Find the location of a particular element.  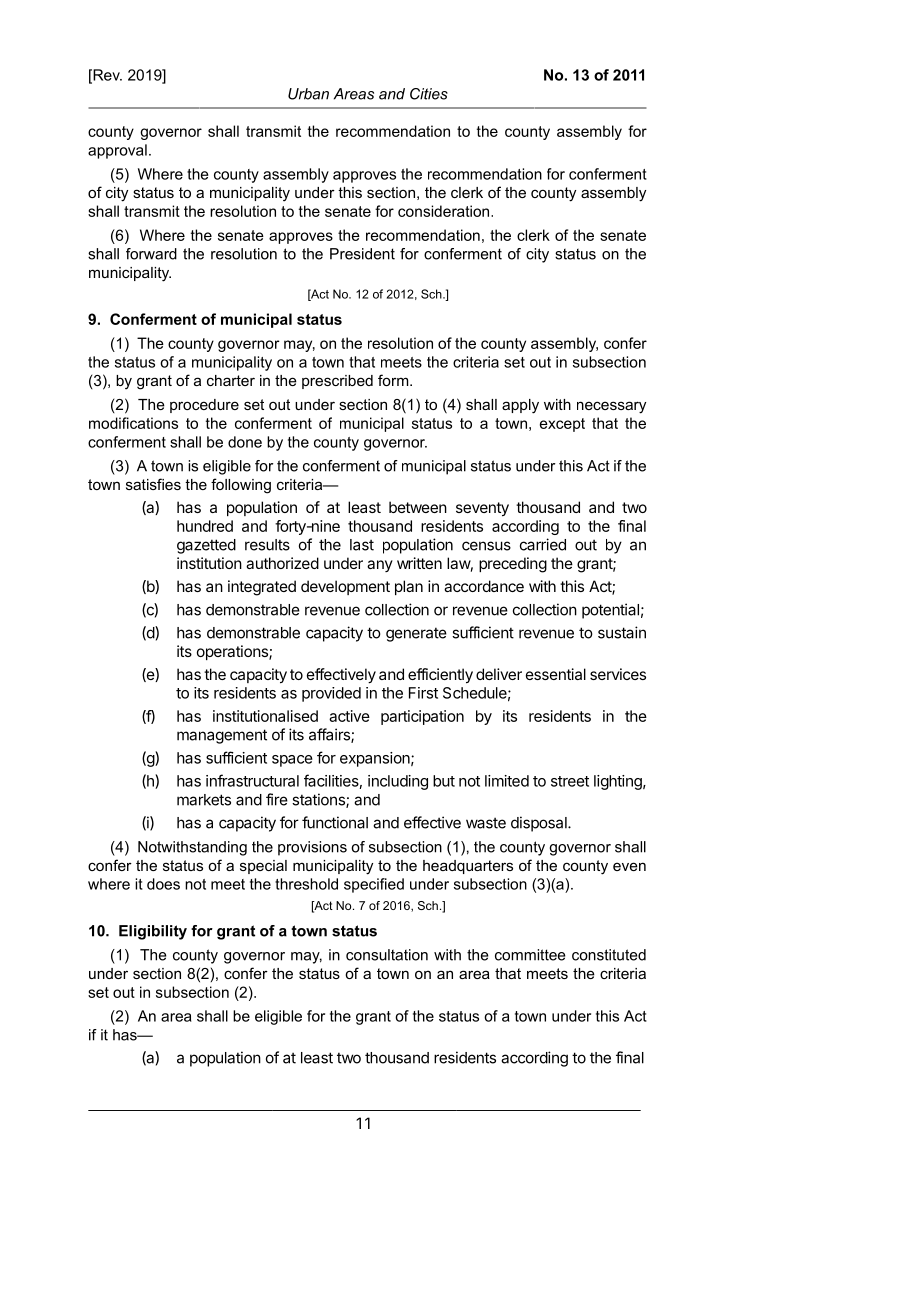

operations is located at coordinates (233, 652).
